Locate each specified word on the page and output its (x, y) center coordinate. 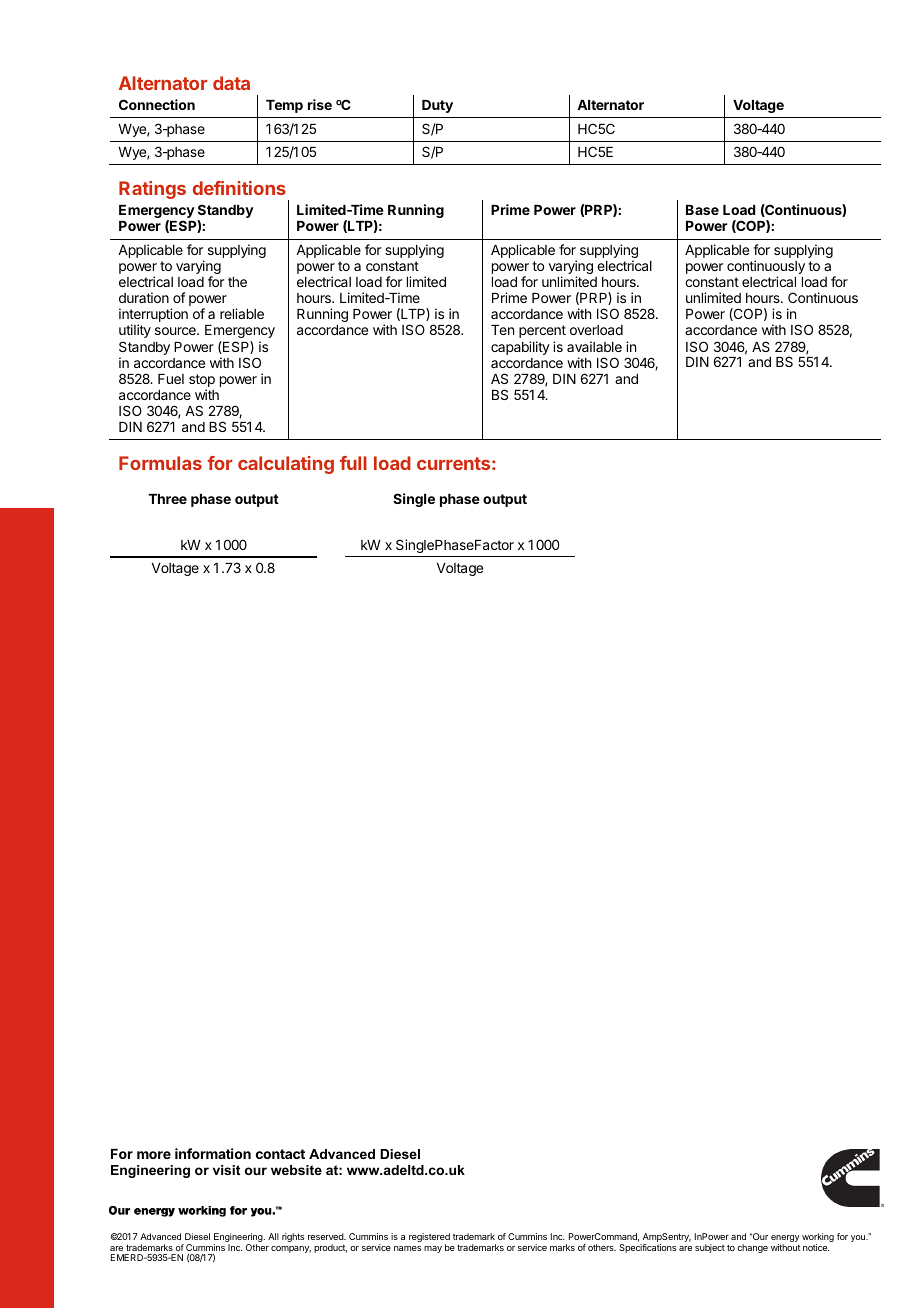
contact (280, 1154)
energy (785, 1240)
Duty (437, 106)
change (752, 1248)
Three (167, 499)
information (213, 1153)
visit (226, 1170)
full (353, 463)
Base (702, 210)
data (231, 83)
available (594, 346)
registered (429, 1239)
